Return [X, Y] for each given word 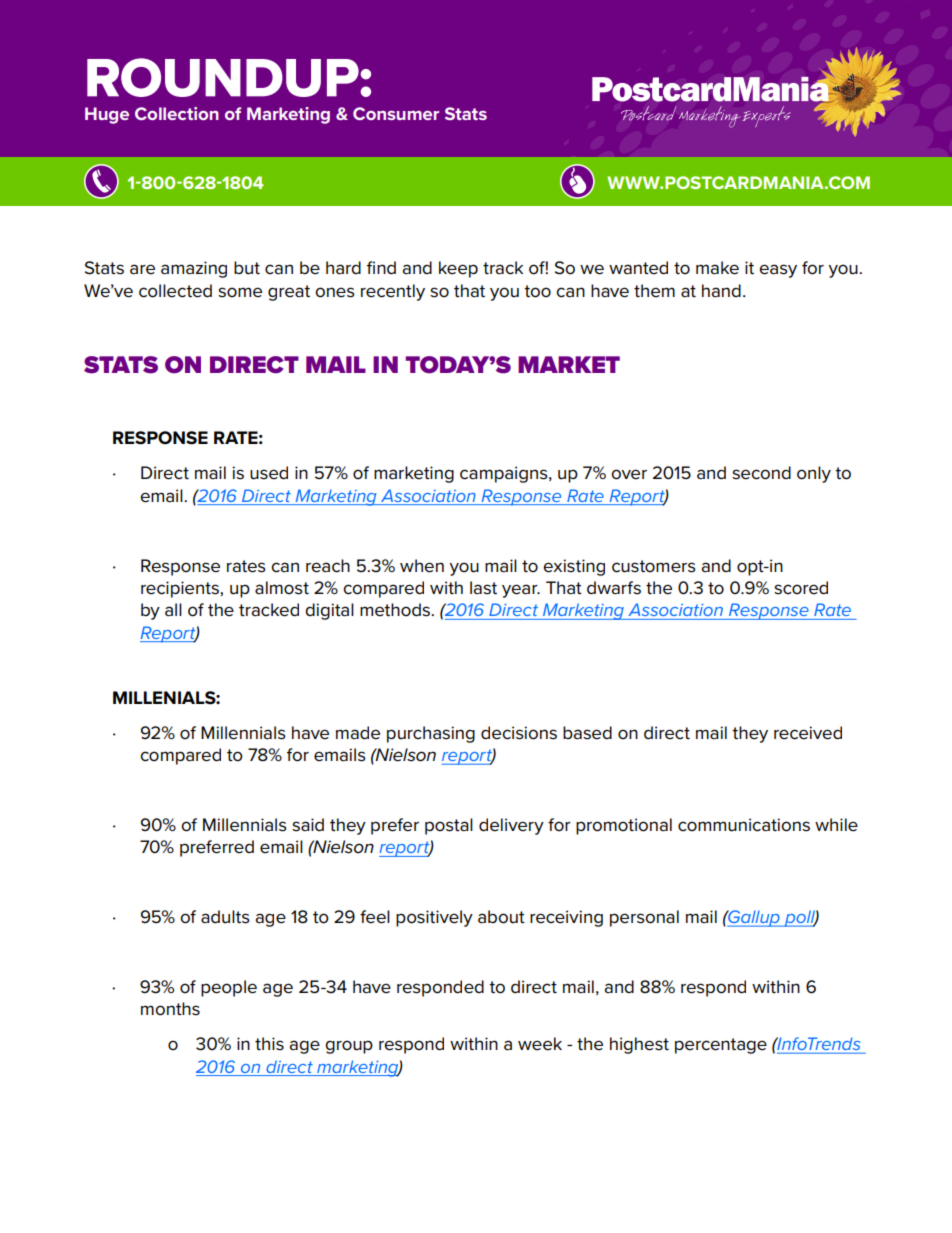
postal [449, 826]
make [717, 268]
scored [801, 588]
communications [744, 825]
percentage [721, 1046]
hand [721, 291]
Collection [177, 113]
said [308, 825]
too [537, 291]
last [483, 588]
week [540, 1044]
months [170, 1009]
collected [175, 291]
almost [282, 588]
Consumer [396, 113]
